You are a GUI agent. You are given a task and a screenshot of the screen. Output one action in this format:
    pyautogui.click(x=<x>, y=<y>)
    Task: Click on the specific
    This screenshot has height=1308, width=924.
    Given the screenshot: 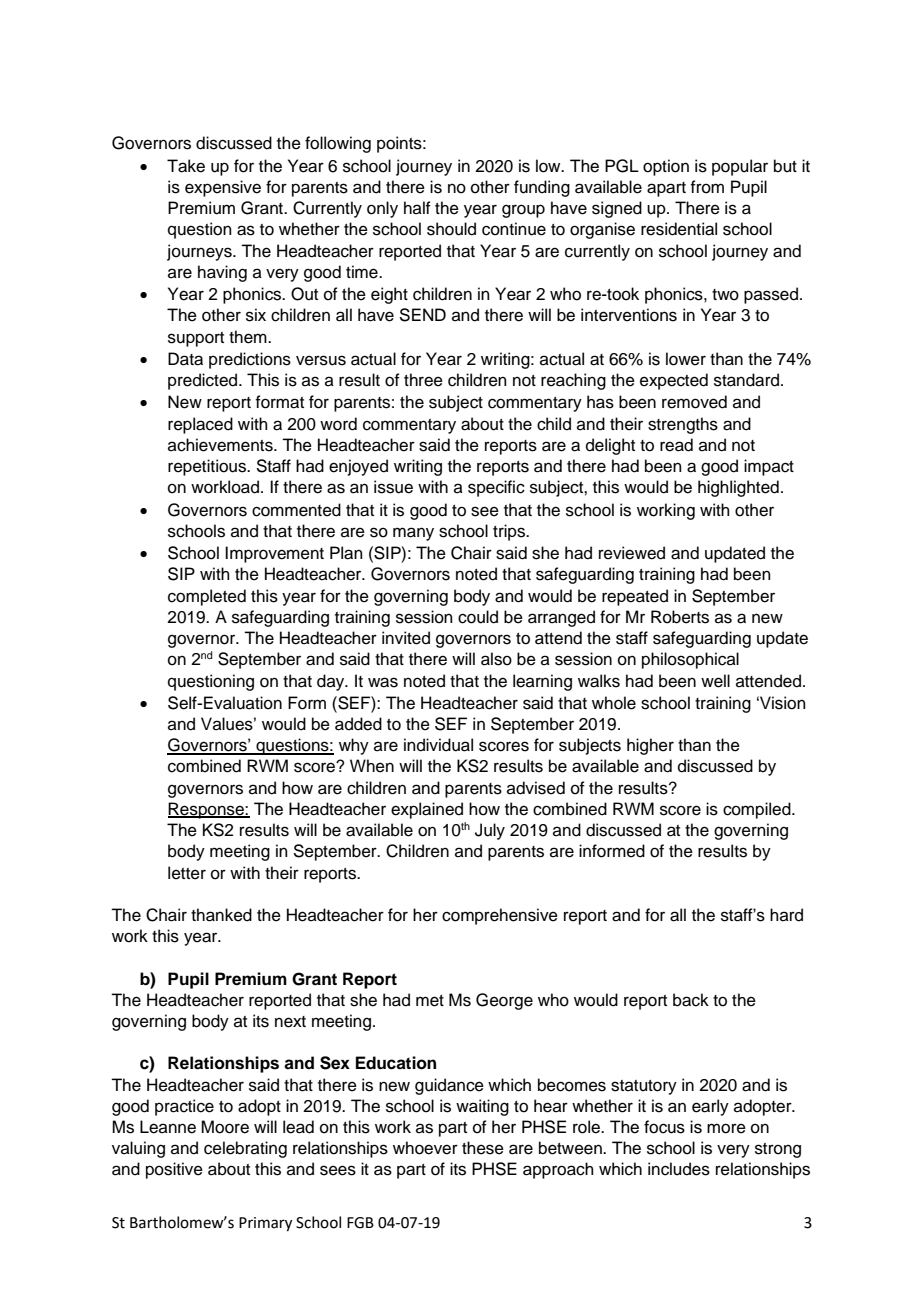 What is the action you would take?
    pyautogui.click(x=496, y=488)
